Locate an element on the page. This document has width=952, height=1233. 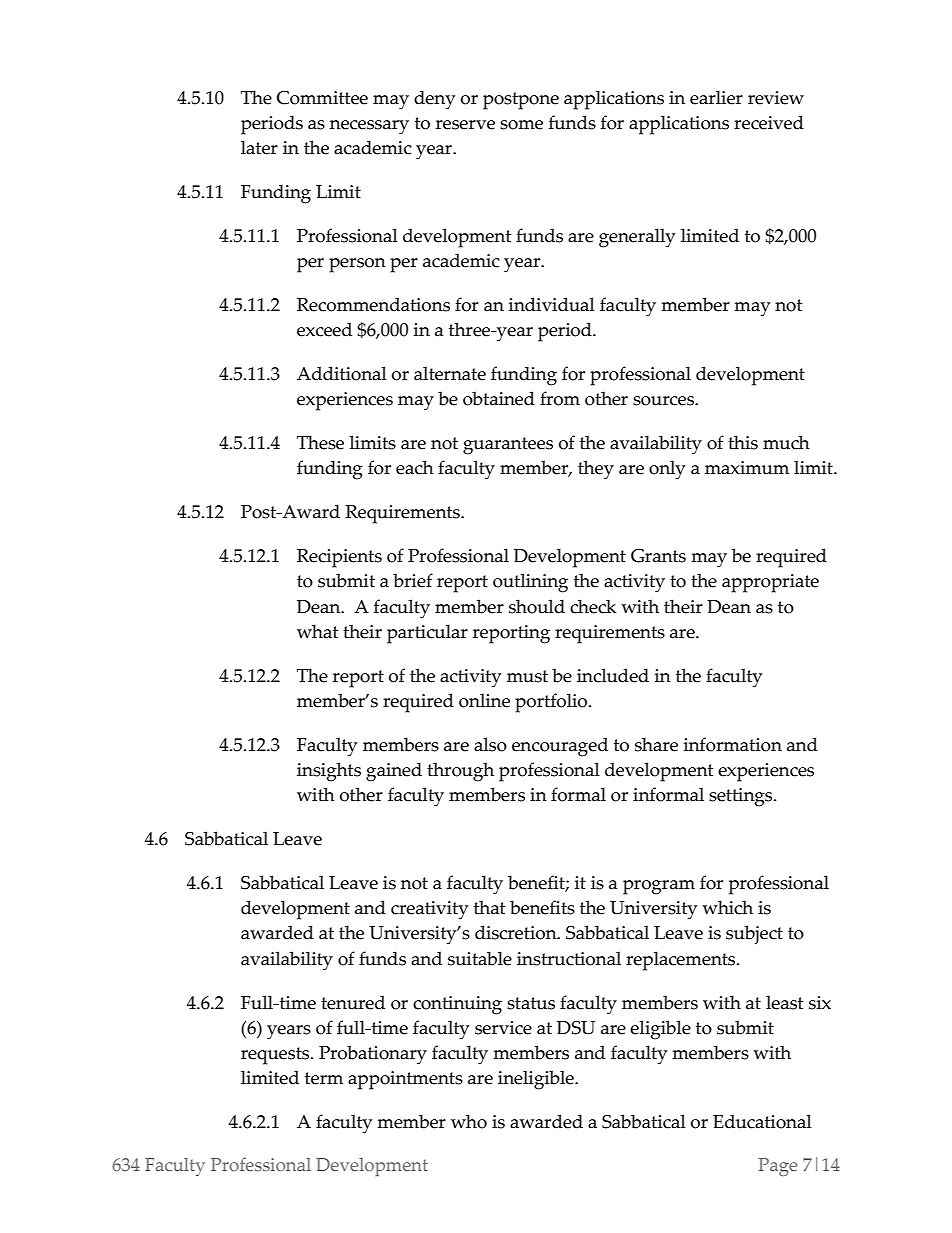
settings is located at coordinates (742, 797).
